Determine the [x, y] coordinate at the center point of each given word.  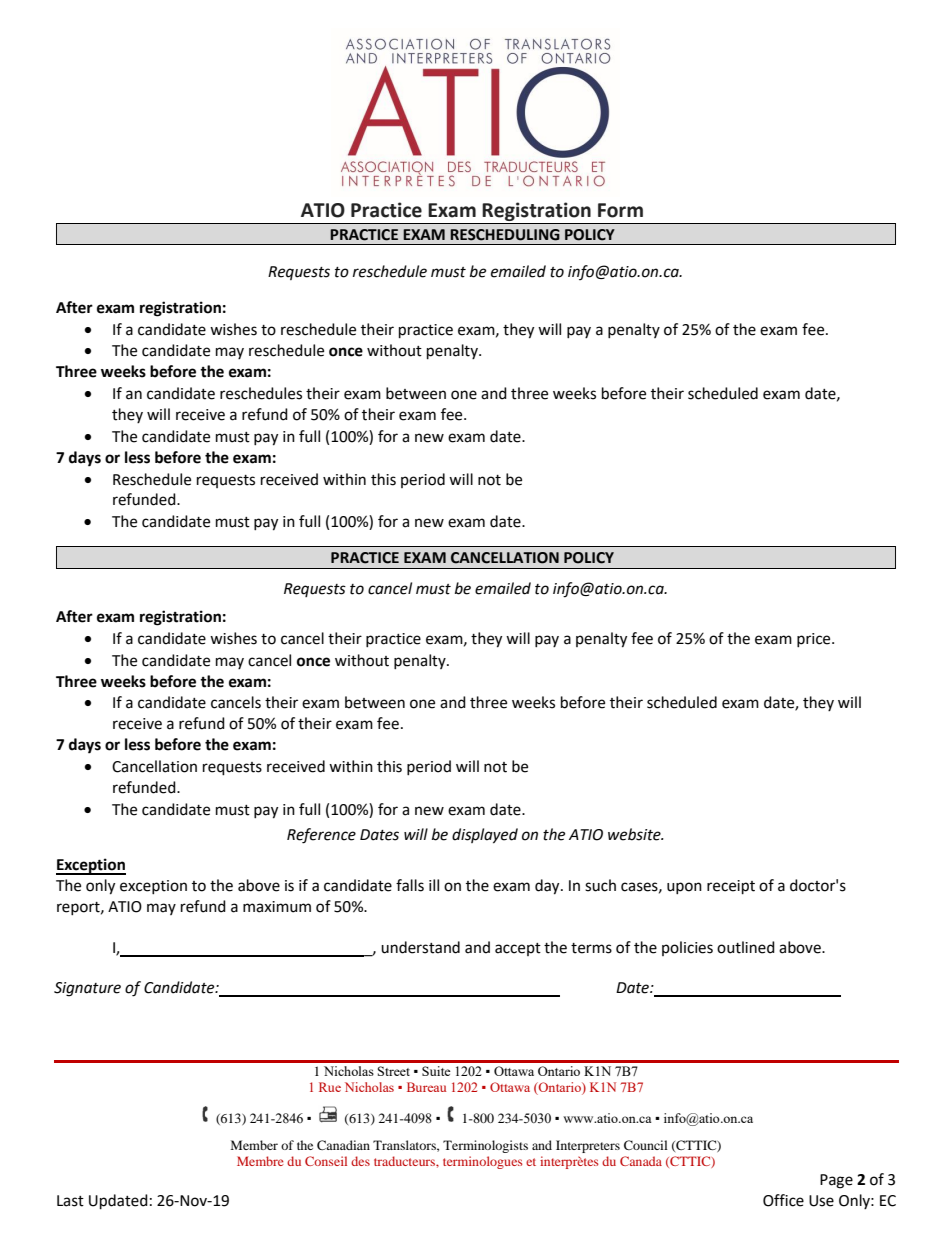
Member [254, 1145]
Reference [321, 836]
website [635, 834]
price [815, 640]
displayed [485, 836]
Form [620, 210]
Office [783, 1200]
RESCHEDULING [505, 235]
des [360, 1161]
